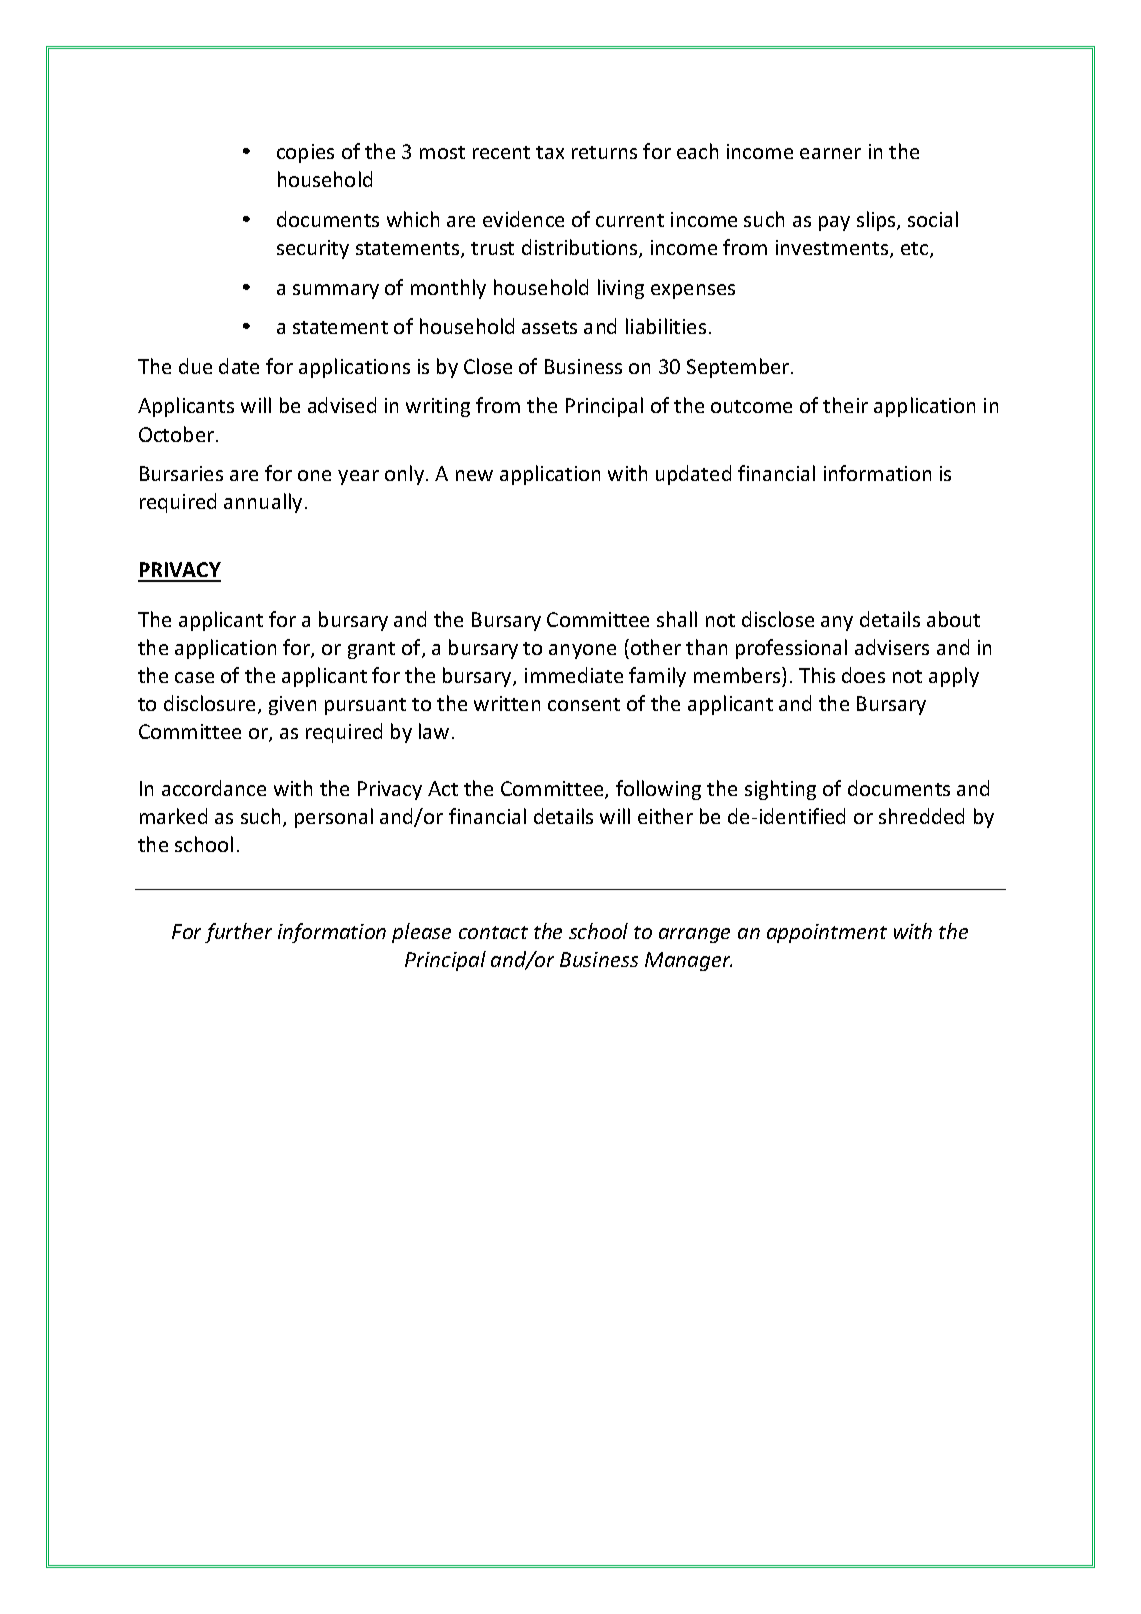  Describe the element at coordinates (342, 405) in the document. I see `advised` at that location.
